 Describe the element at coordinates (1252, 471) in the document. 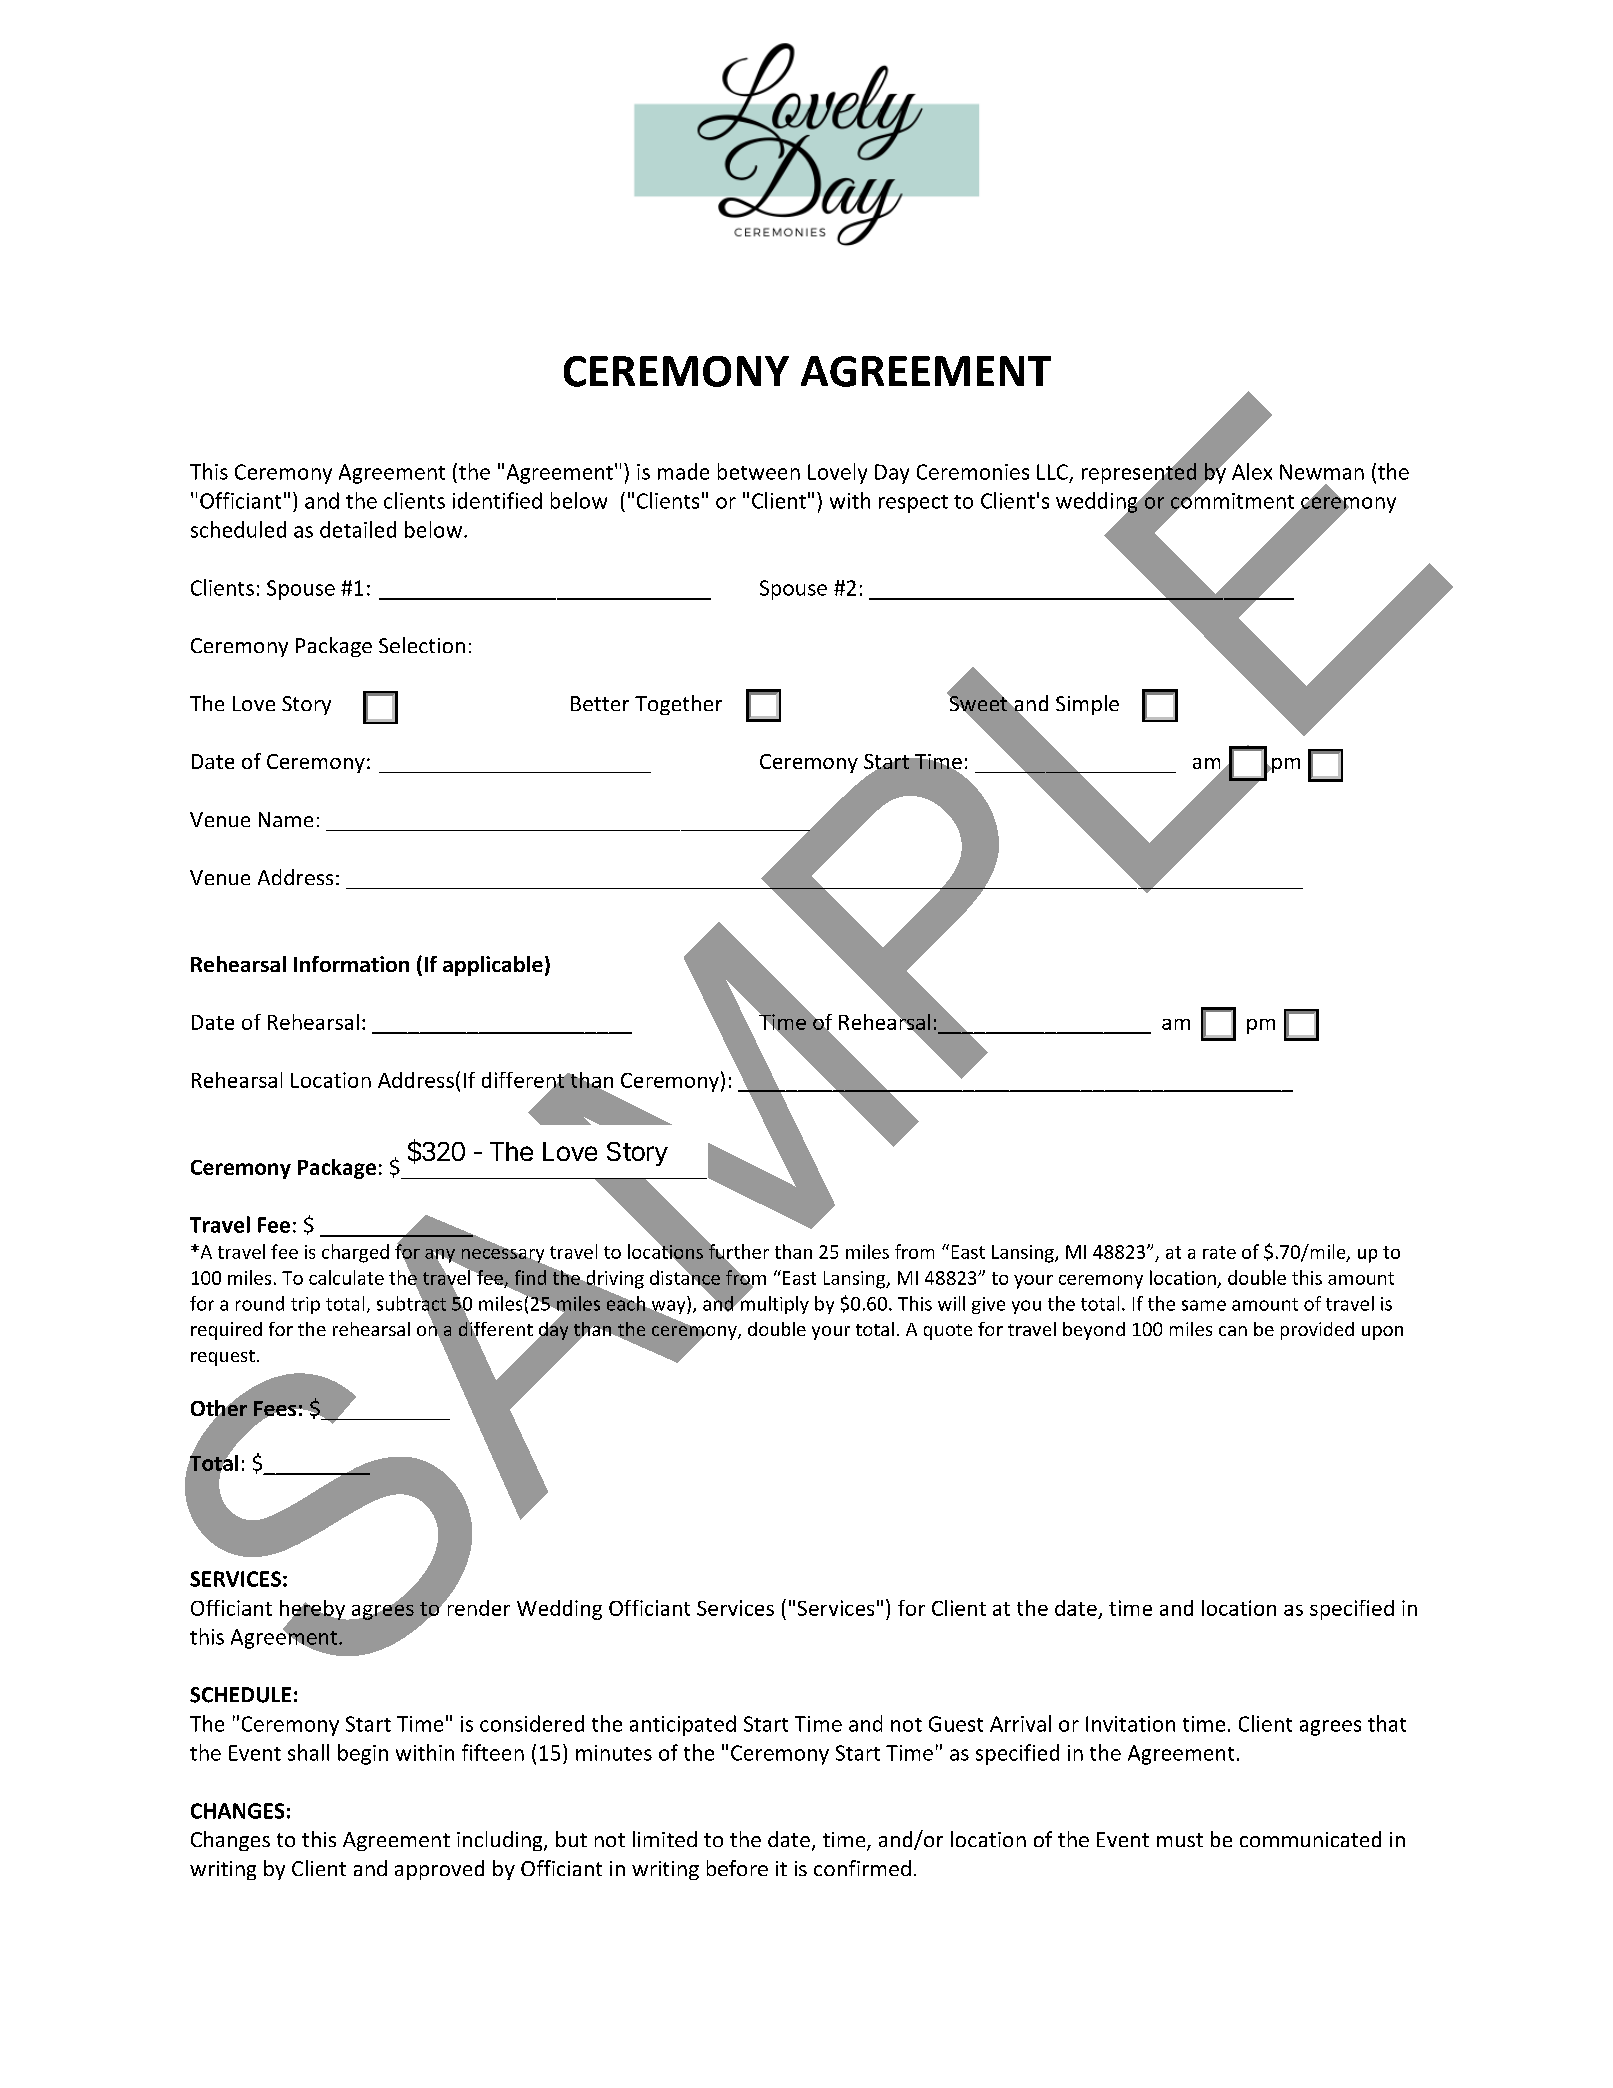

I see `Alex` at that location.
